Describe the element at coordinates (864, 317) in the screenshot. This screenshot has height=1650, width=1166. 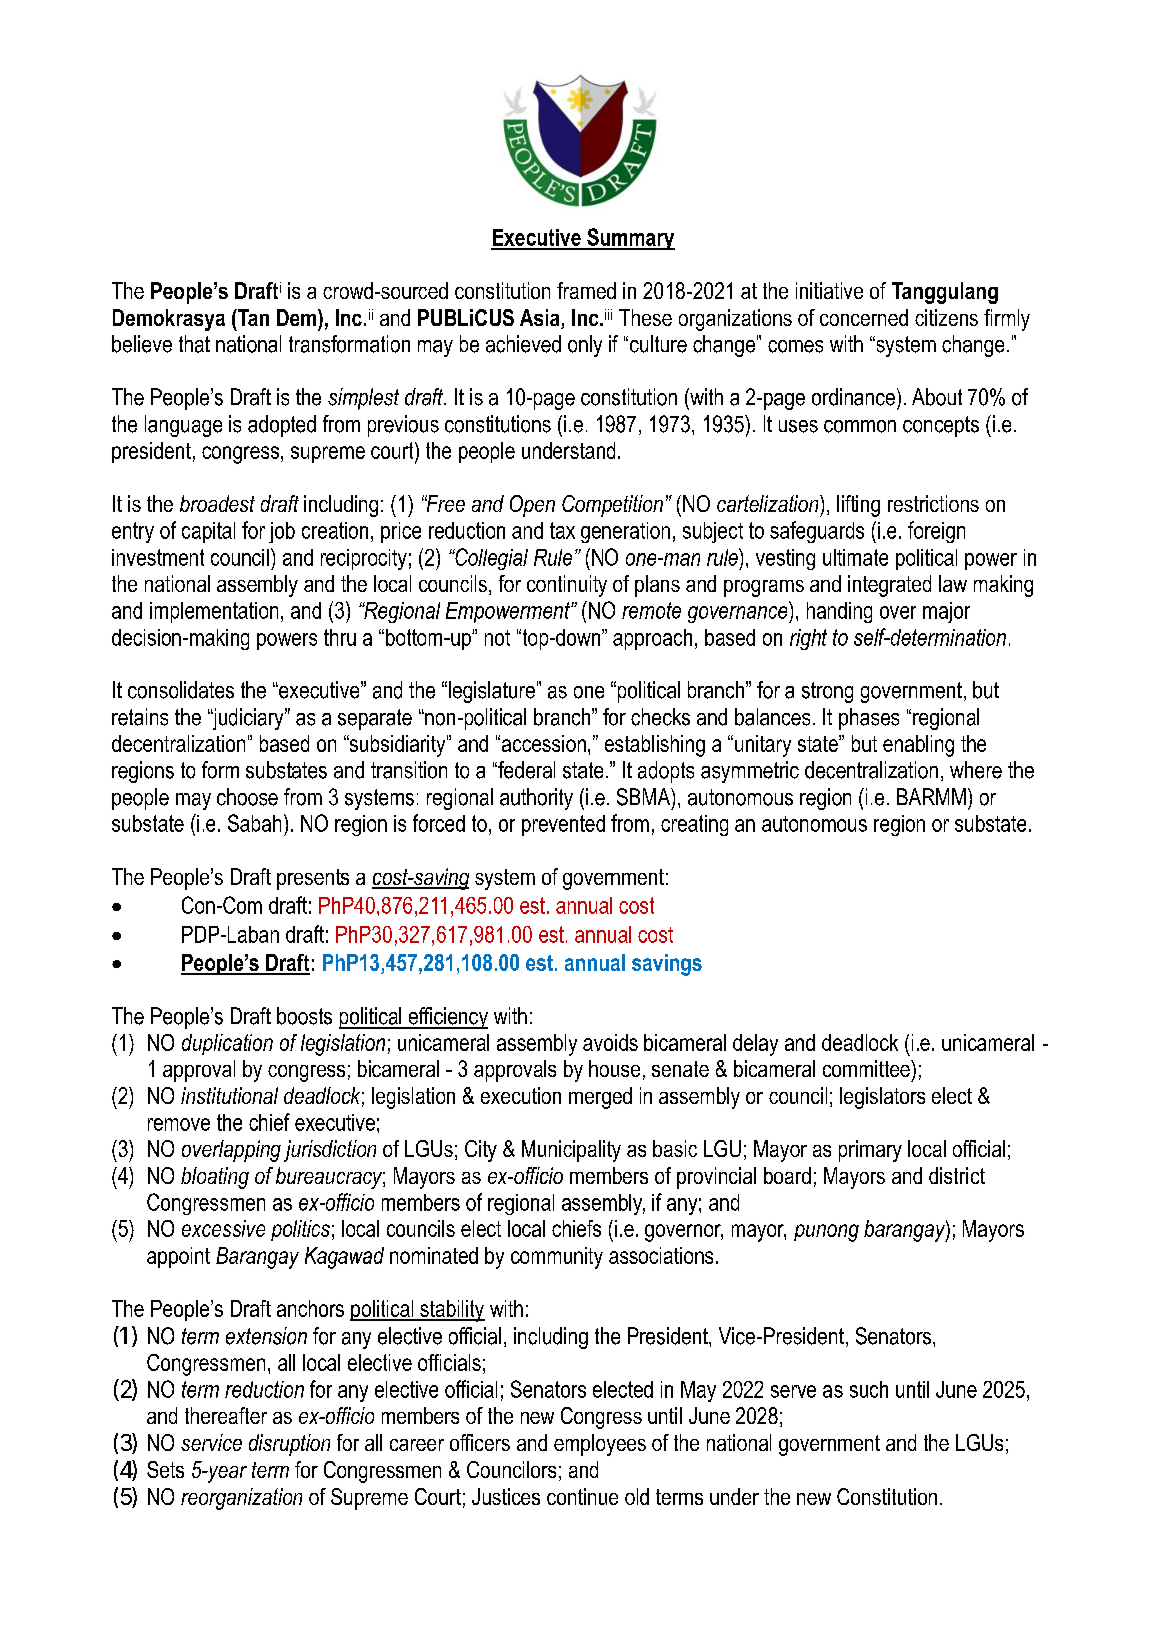
I see `concerned` at that location.
